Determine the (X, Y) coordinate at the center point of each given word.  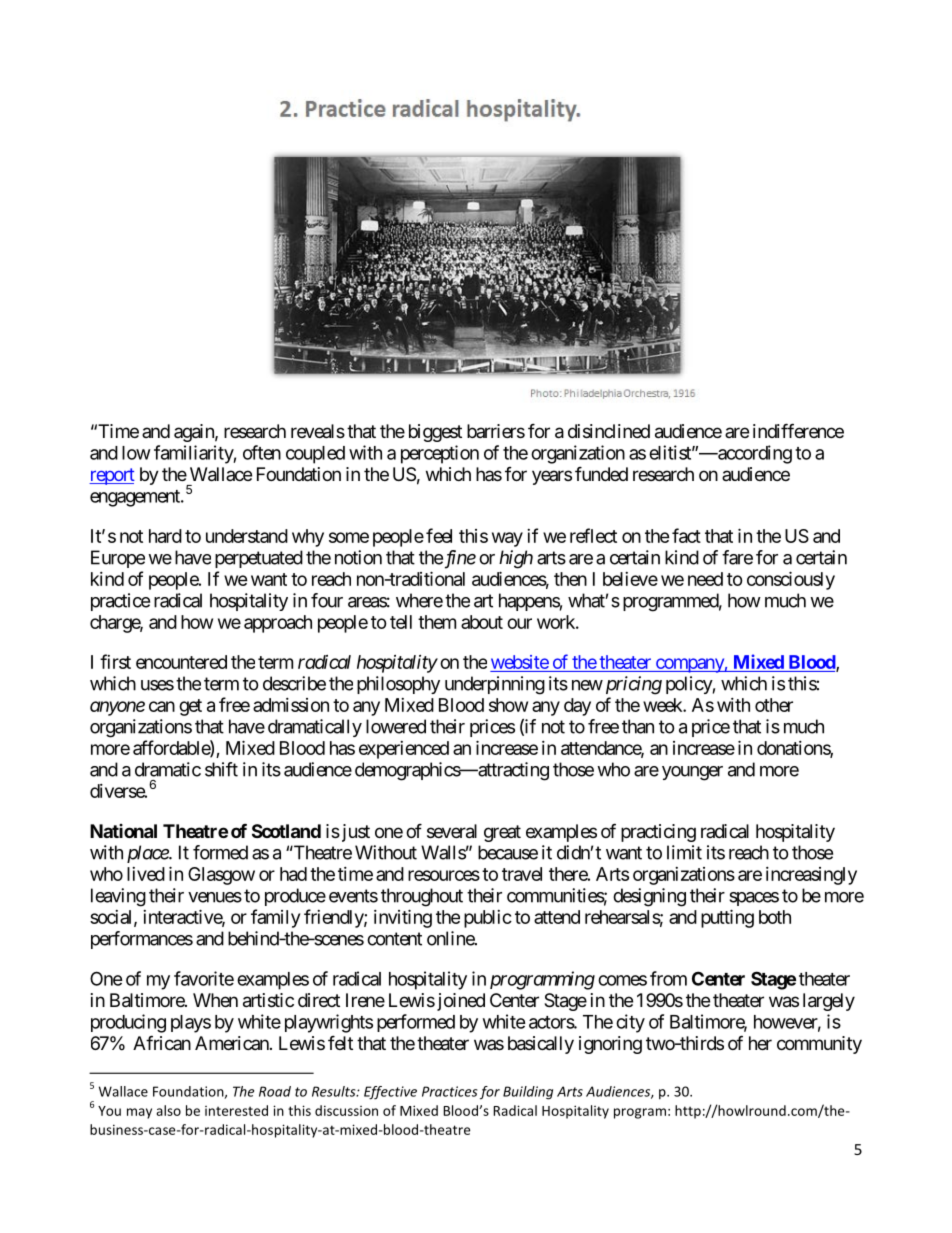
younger (692, 773)
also (168, 1110)
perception (440, 454)
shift (221, 769)
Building (528, 1093)
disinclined (609, 431)
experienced (404, 750)
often (262, 452)
